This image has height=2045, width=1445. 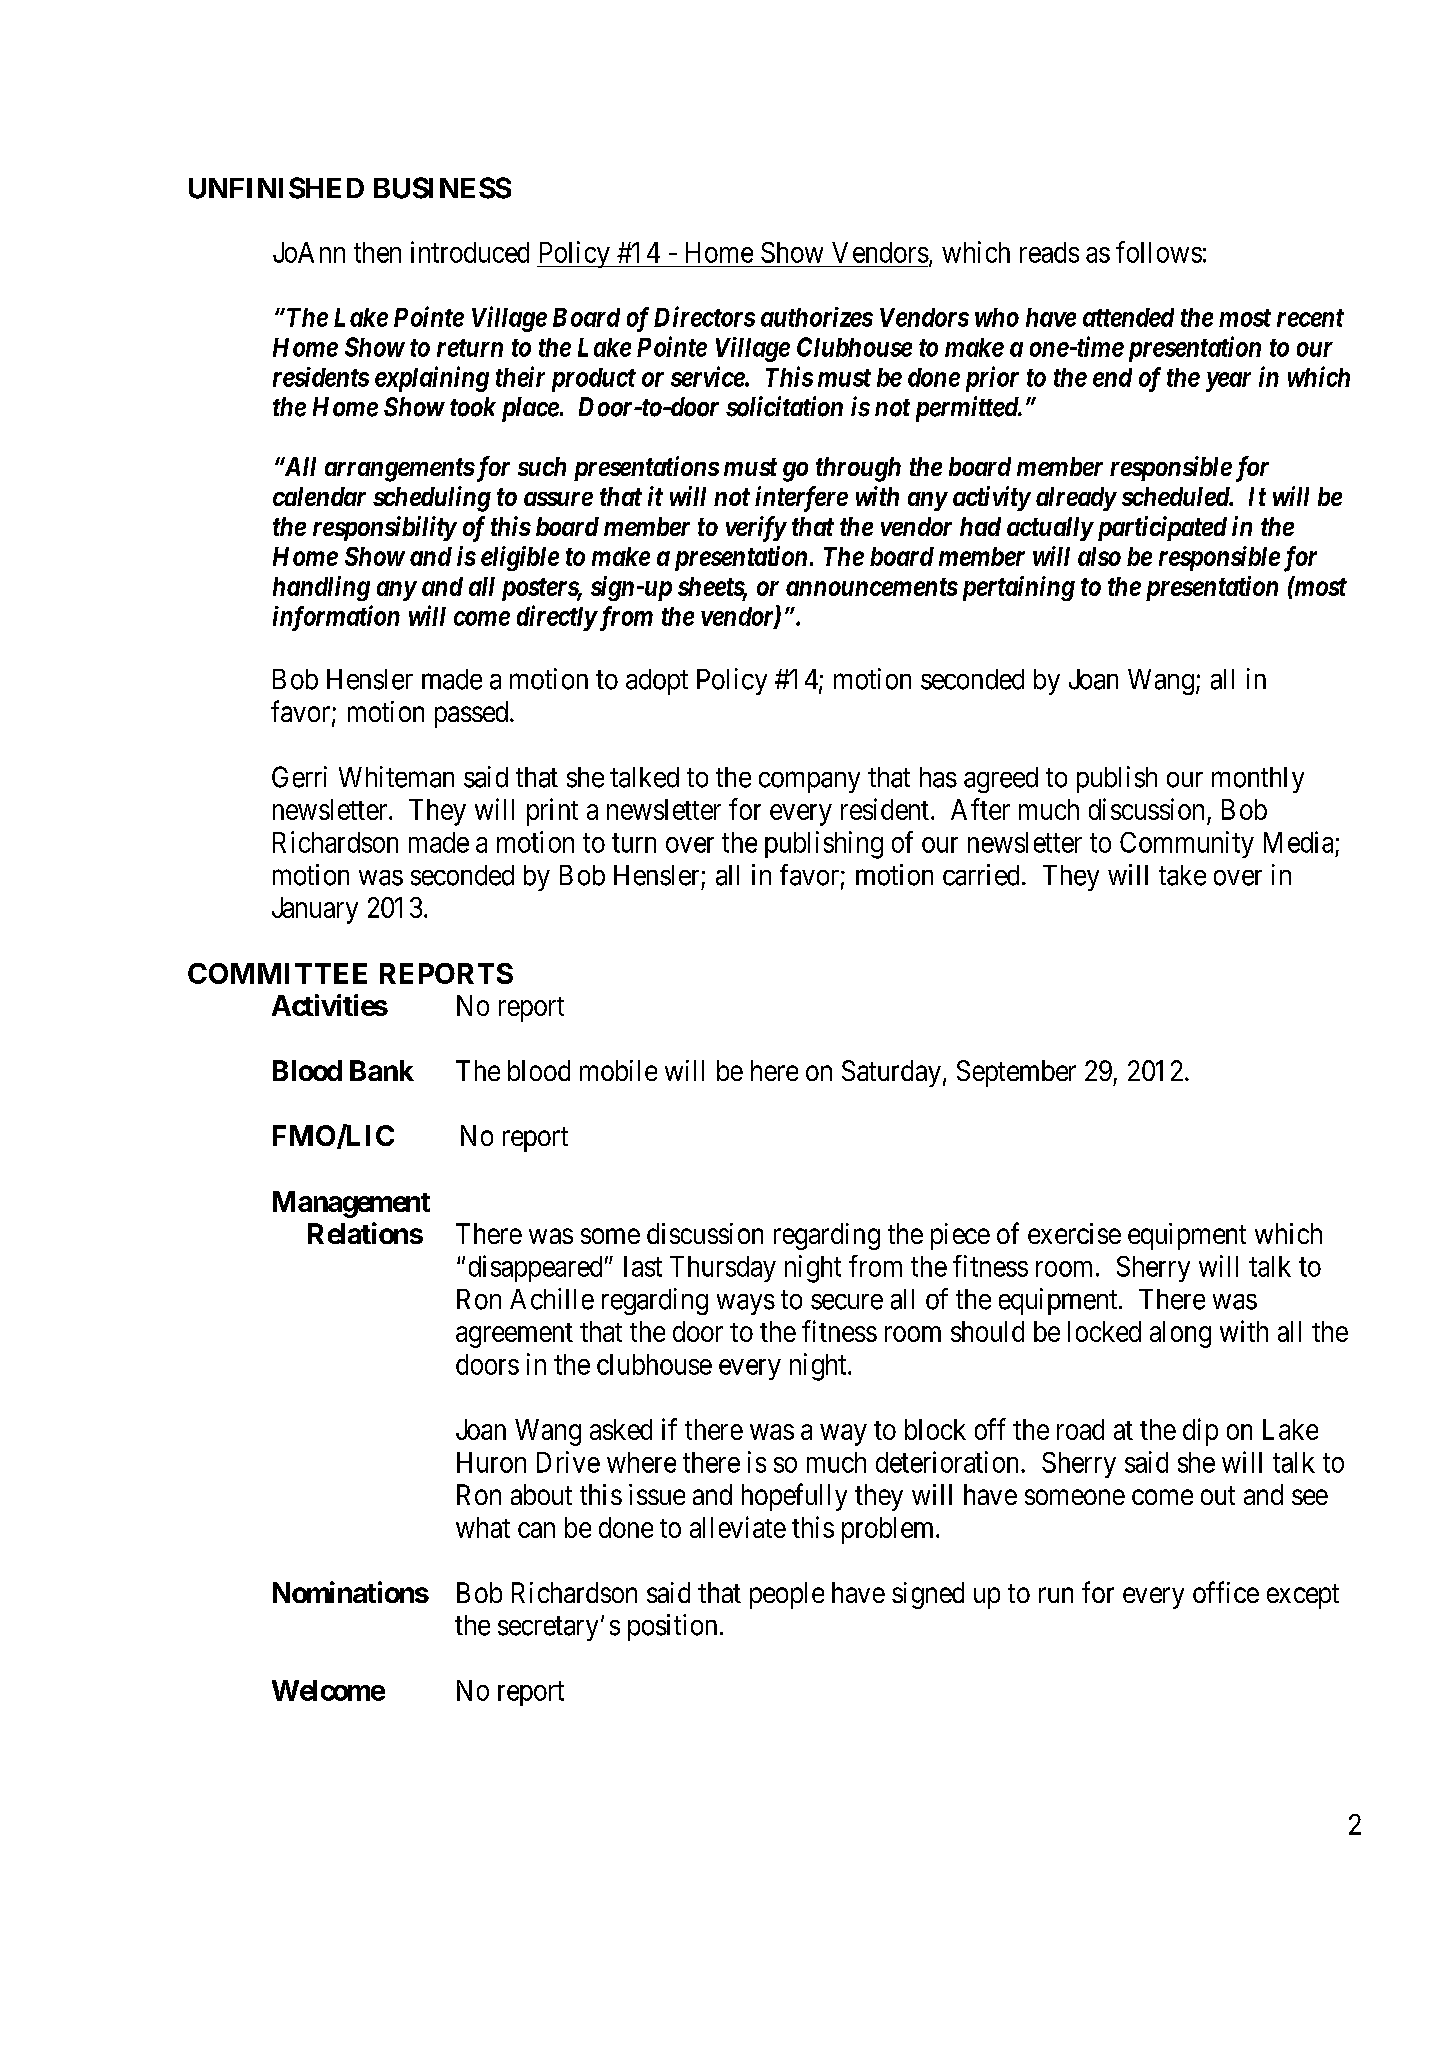 I want to click on attended, so click(x=1128, y=317).
